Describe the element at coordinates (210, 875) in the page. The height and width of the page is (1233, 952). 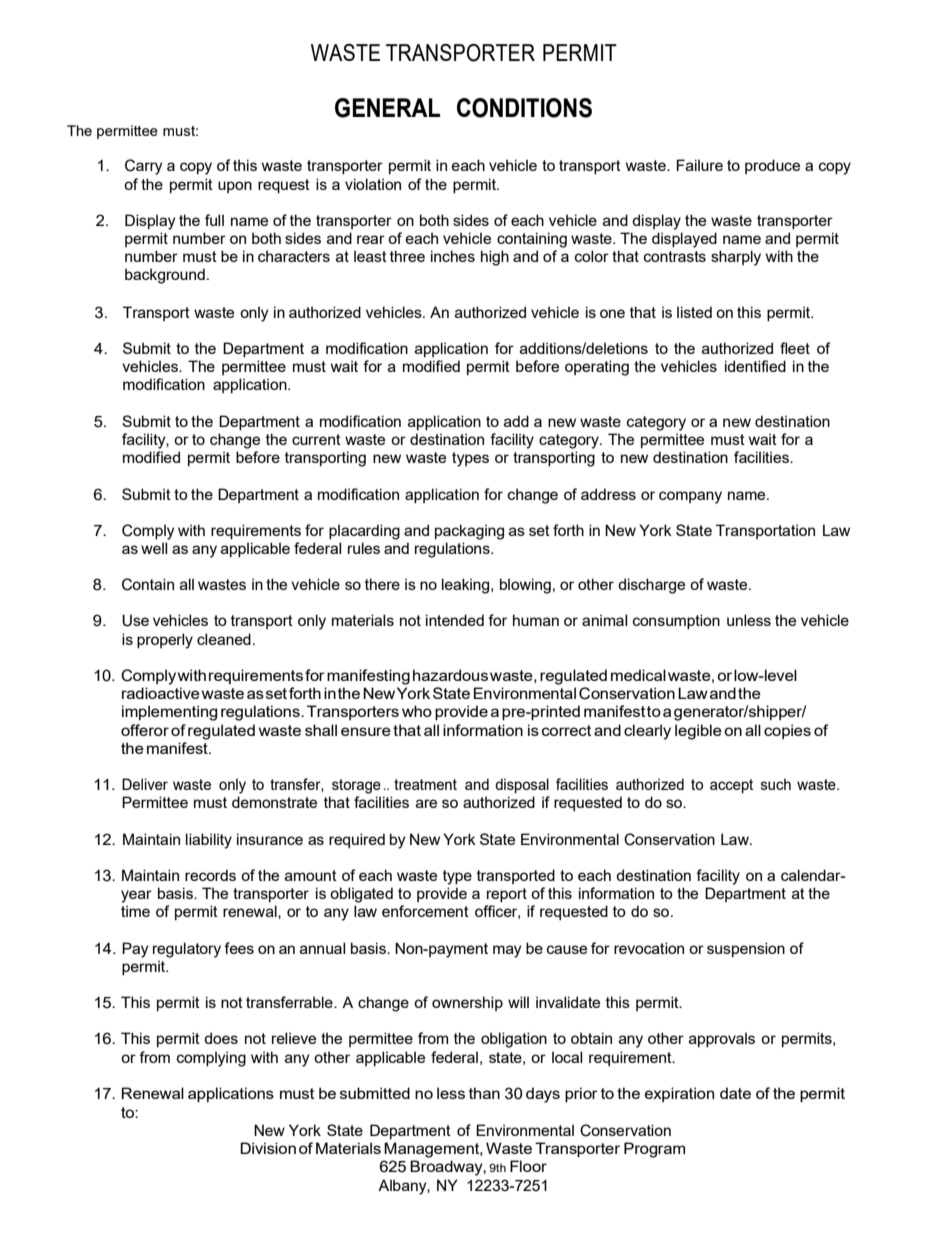
I see `records` at that location.
